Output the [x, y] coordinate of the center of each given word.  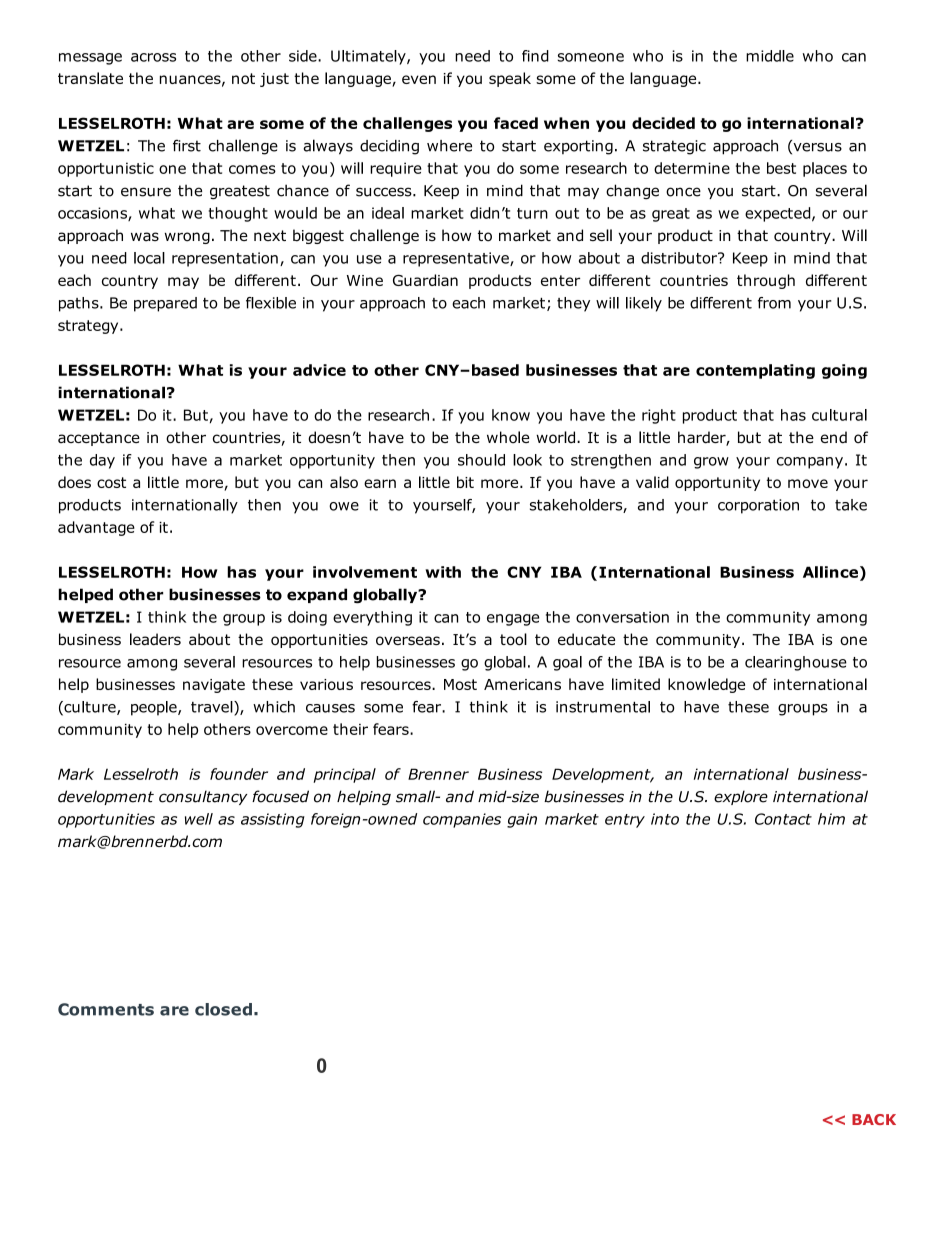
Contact [783, 819]
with [443, 572]
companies [462, 820]
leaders [155, 639]
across [153, 57]
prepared [165, 304]
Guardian [425, 280]
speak [510, 79]
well [199, 819]
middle [770, 56]
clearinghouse [796, 663]
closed [223, 1009]
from [774, 303]
